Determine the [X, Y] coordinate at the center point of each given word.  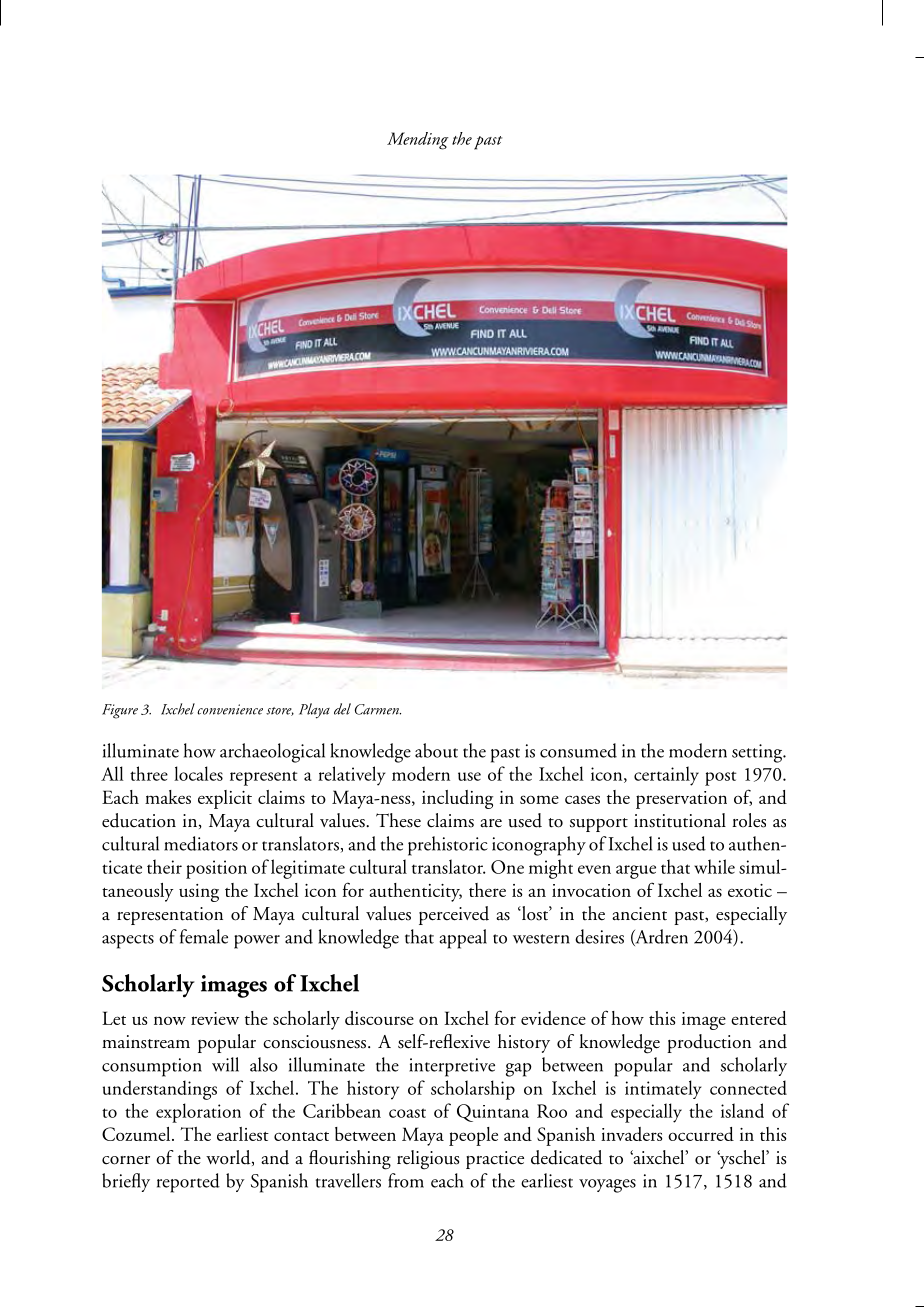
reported [188, 1183]
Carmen [378, 709]
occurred [701, 1134]
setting [758, 753]
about [436, 750]
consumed [578, 750]
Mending [418, 141]
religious [428, 1160]
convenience [230, 709]
